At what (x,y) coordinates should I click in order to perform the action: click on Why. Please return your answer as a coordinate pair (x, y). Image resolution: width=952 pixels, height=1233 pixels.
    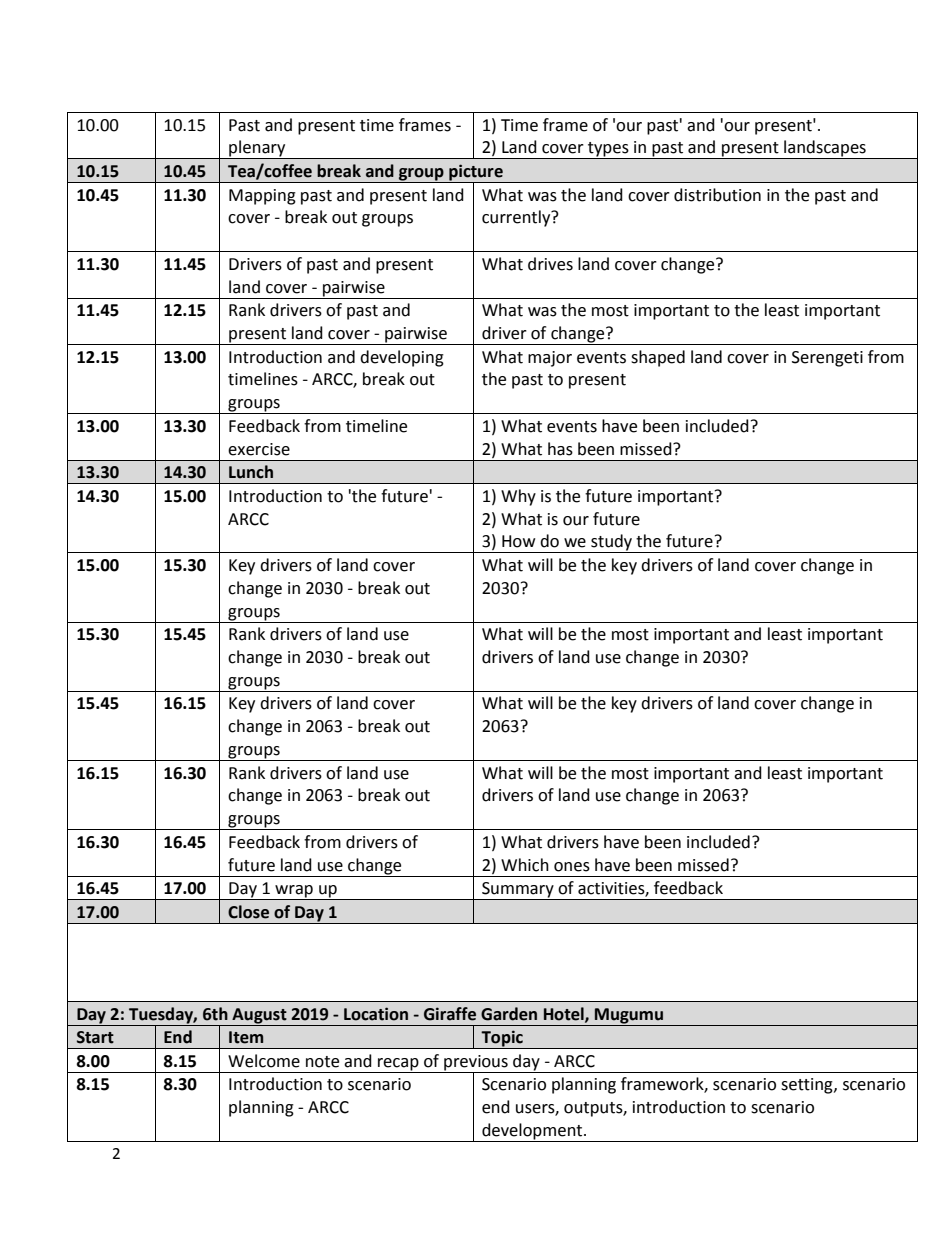
    Looking at the image, I should click on (518, 497).
